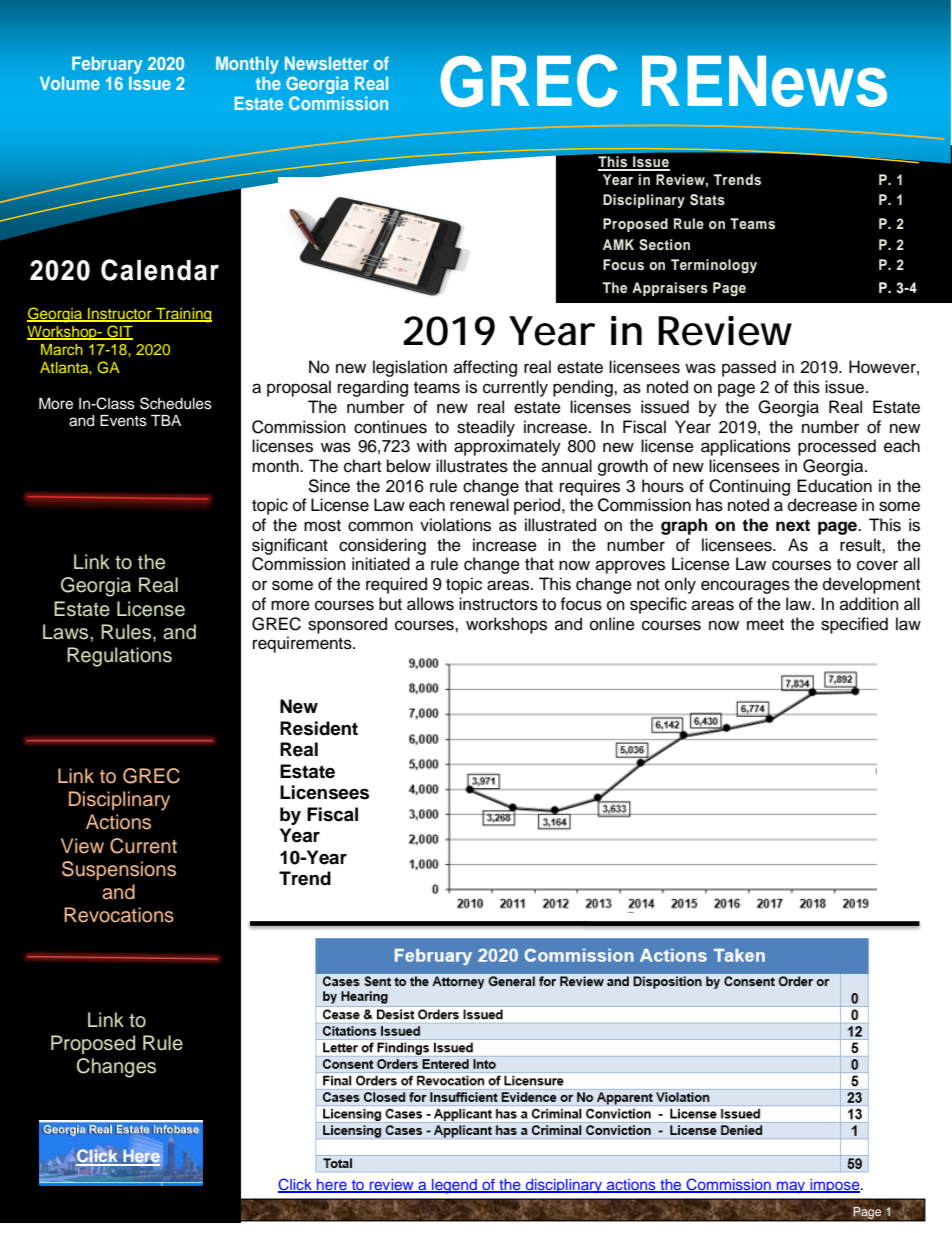 The height and width of the image is (1233, 952). Describe the element at coordinates (707, 200) in the image. I see `Stats` at that location.
